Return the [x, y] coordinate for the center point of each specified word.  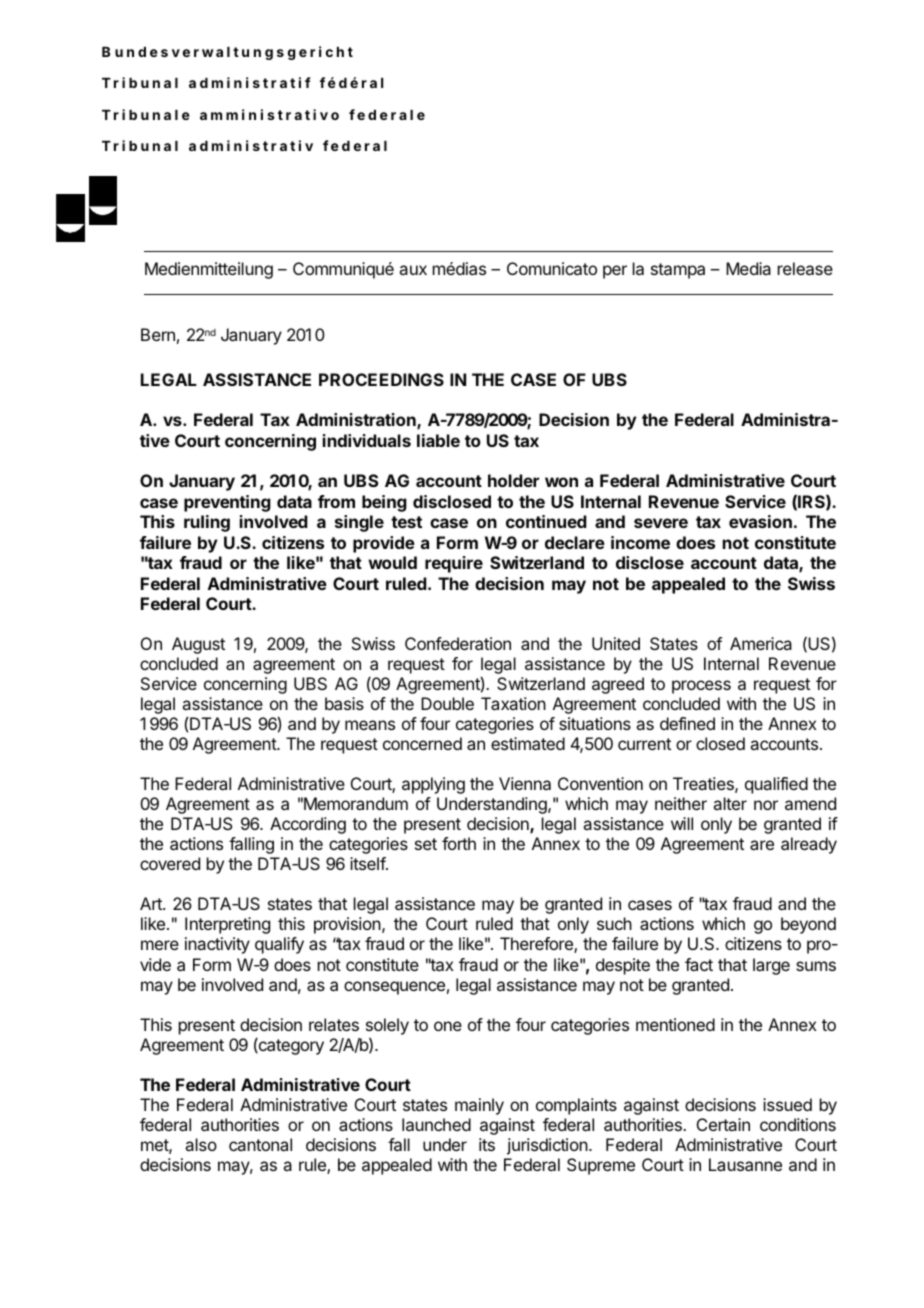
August [198, 645]
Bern [158, 334]
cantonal [260, 1144]
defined [687, 723]
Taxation [513, 703]
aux [413, 270]
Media [748, 268]
